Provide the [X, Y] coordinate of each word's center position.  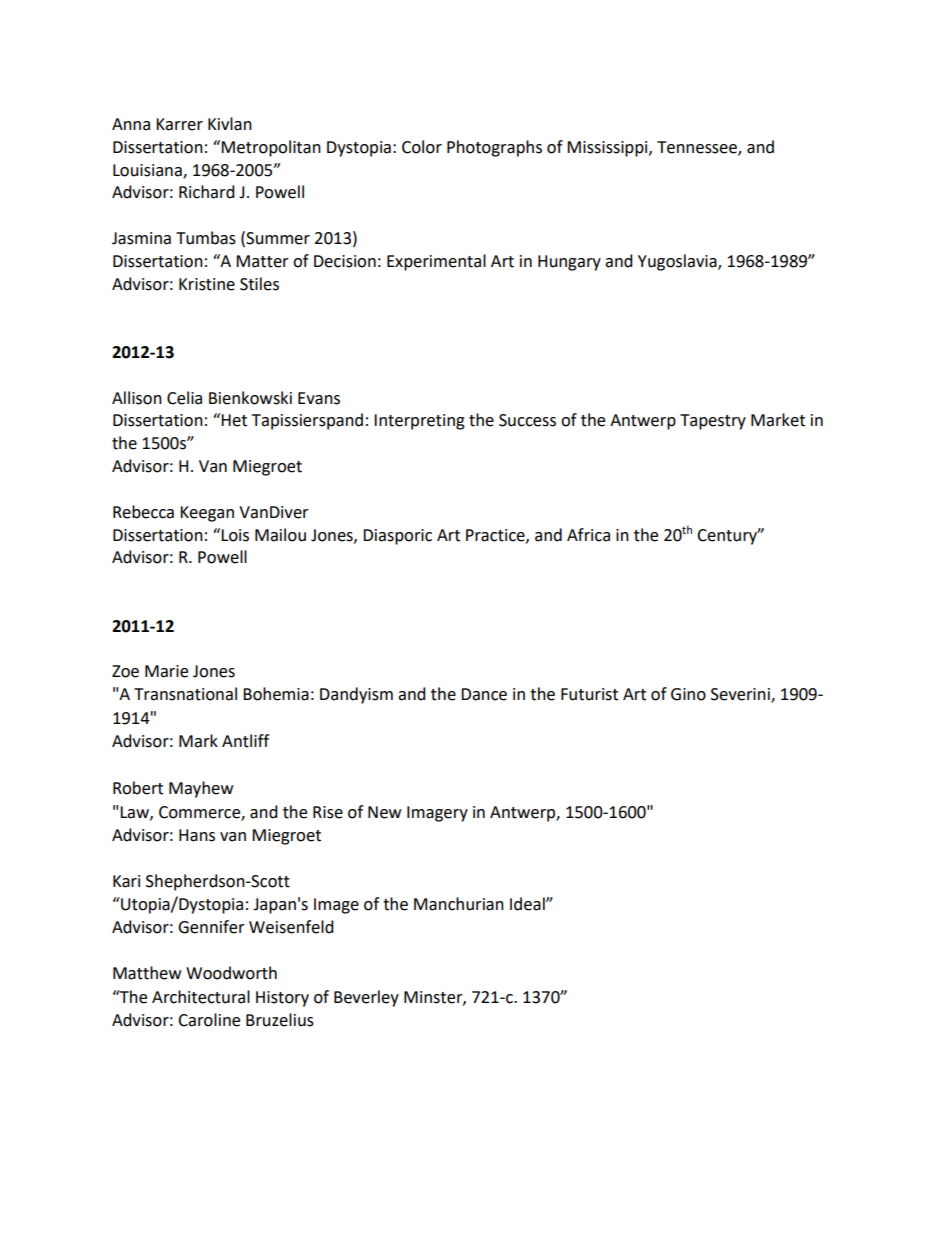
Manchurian [459, 904]
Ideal [528, 904]
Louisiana [148, 171]
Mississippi [608, 149]
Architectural [201, 997]
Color [422, 147]
